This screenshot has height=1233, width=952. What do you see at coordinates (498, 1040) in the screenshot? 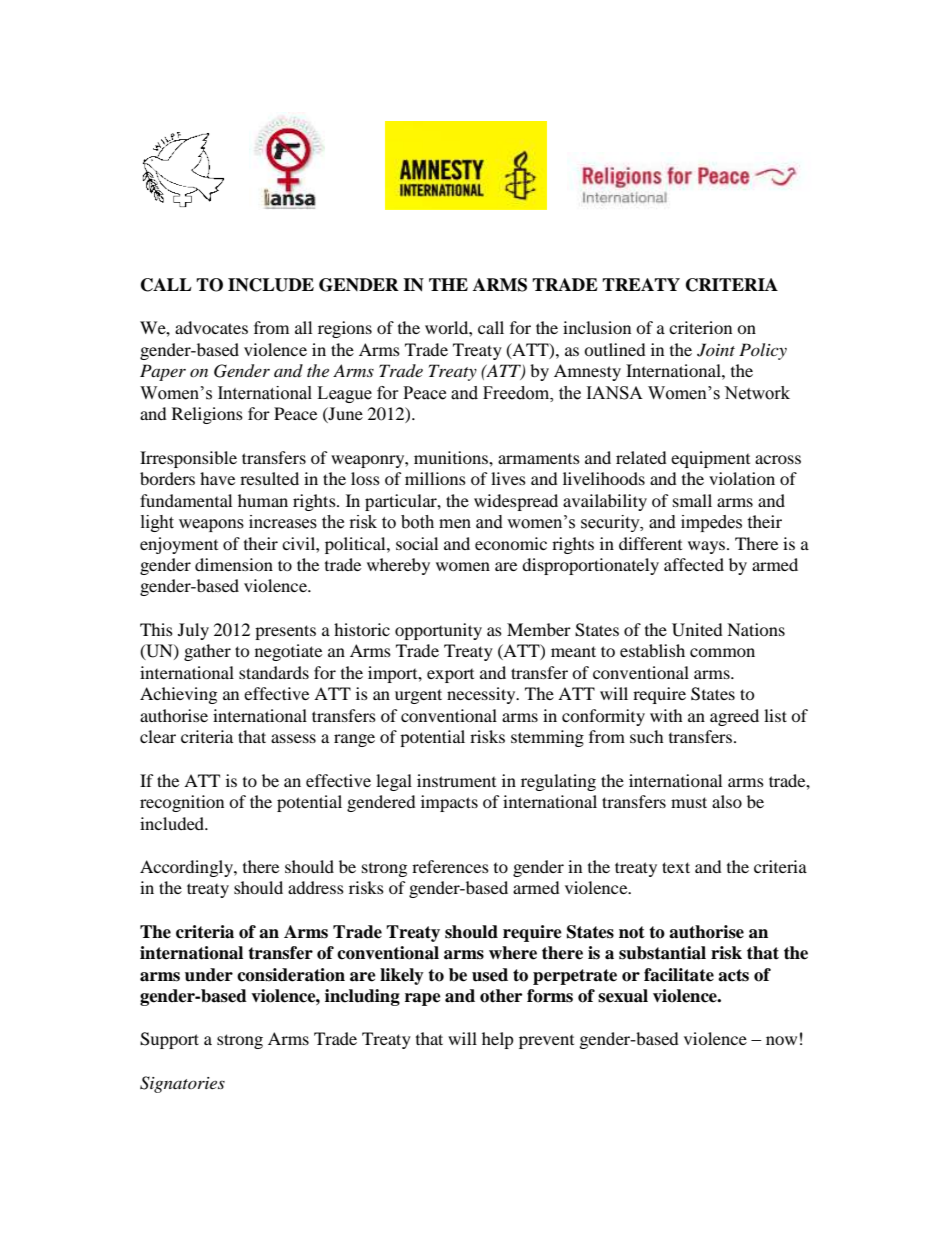
I see `help` at bounding box center [498, 1040].
